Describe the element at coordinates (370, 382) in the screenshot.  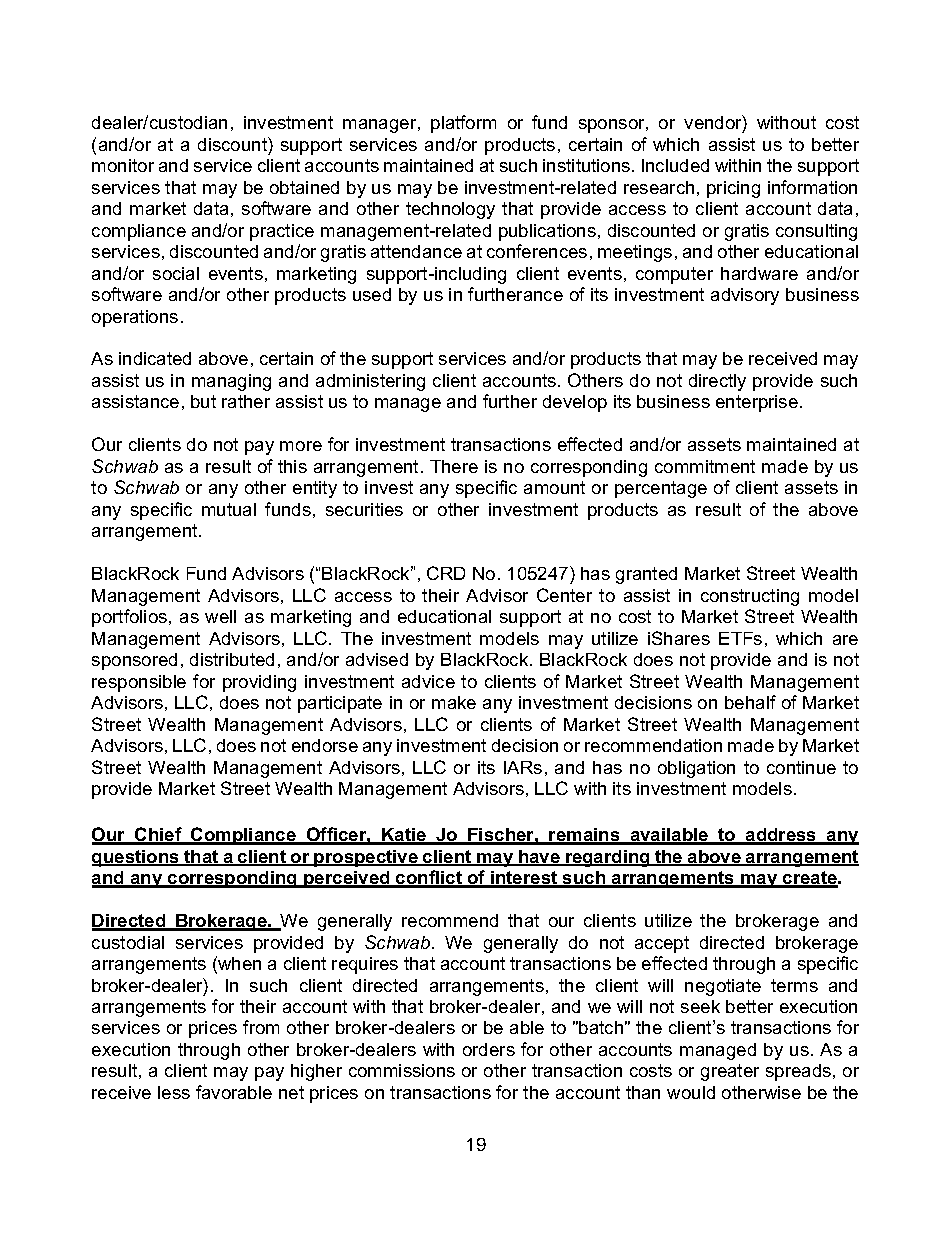
I see `administering` at that location.
